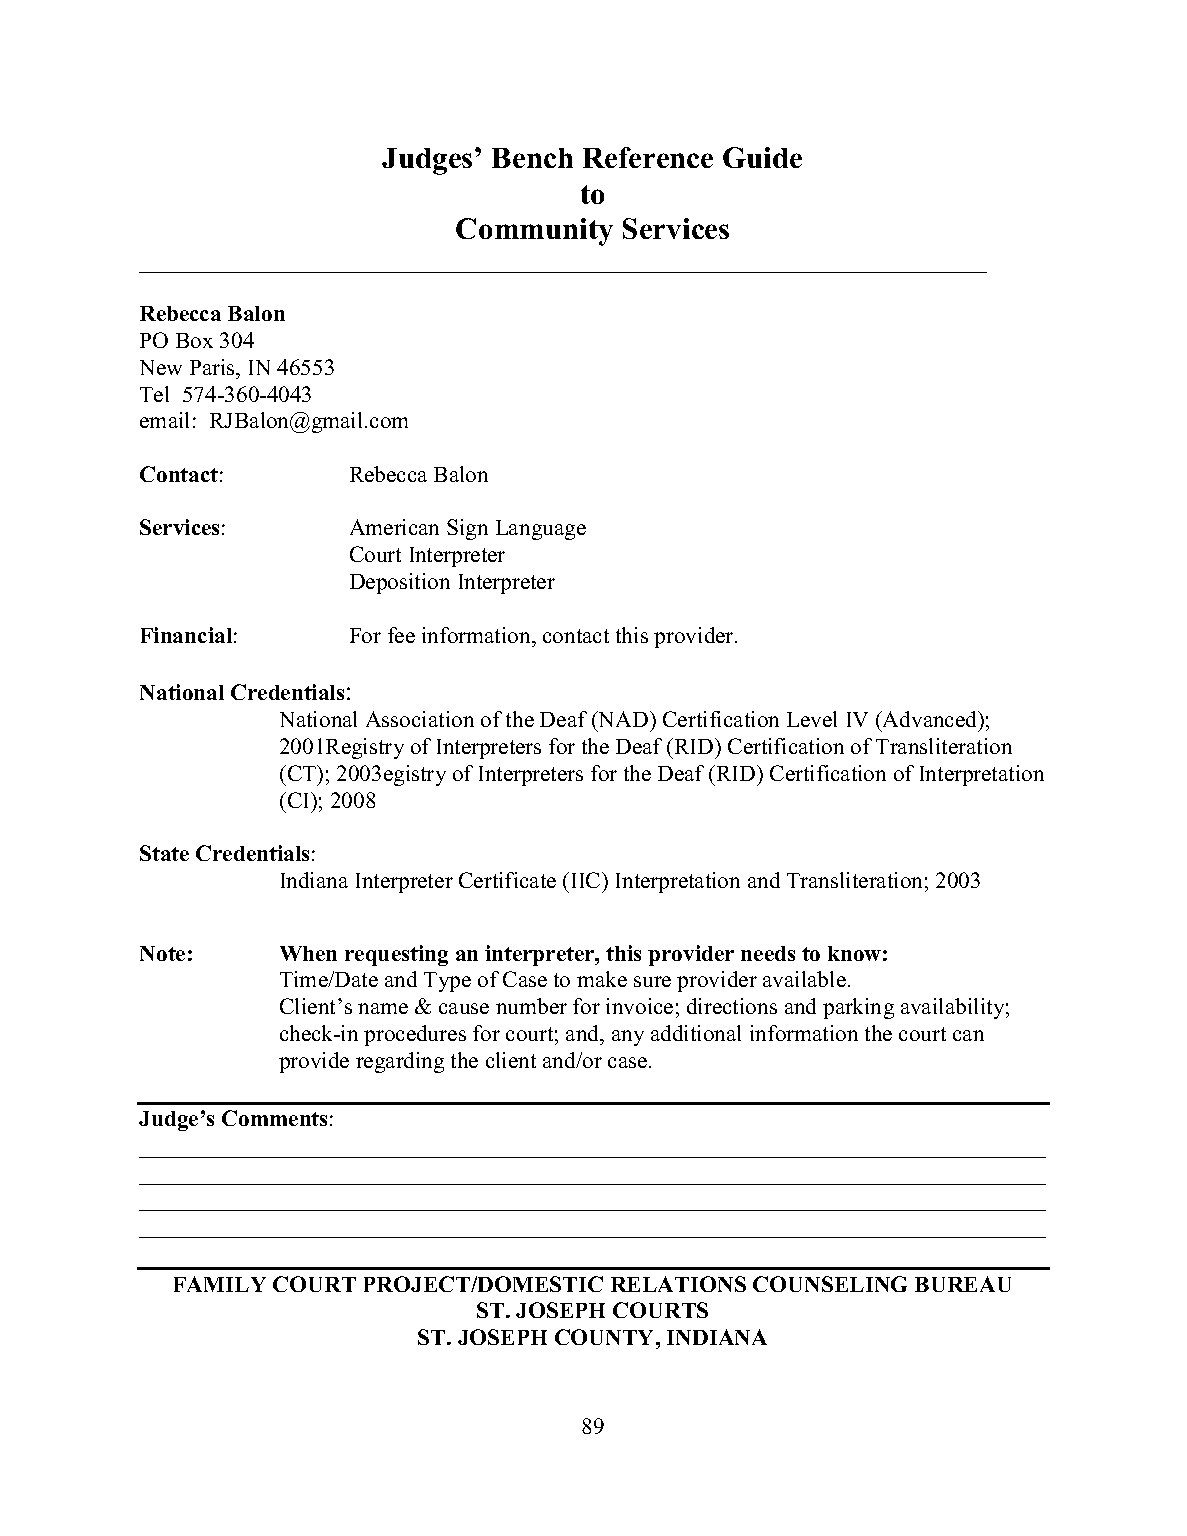 The width and height of the screenshot is (1187, 1536). Describe the element at coordinates (768, 953) in the screenshot. I see `needs` at that location.
